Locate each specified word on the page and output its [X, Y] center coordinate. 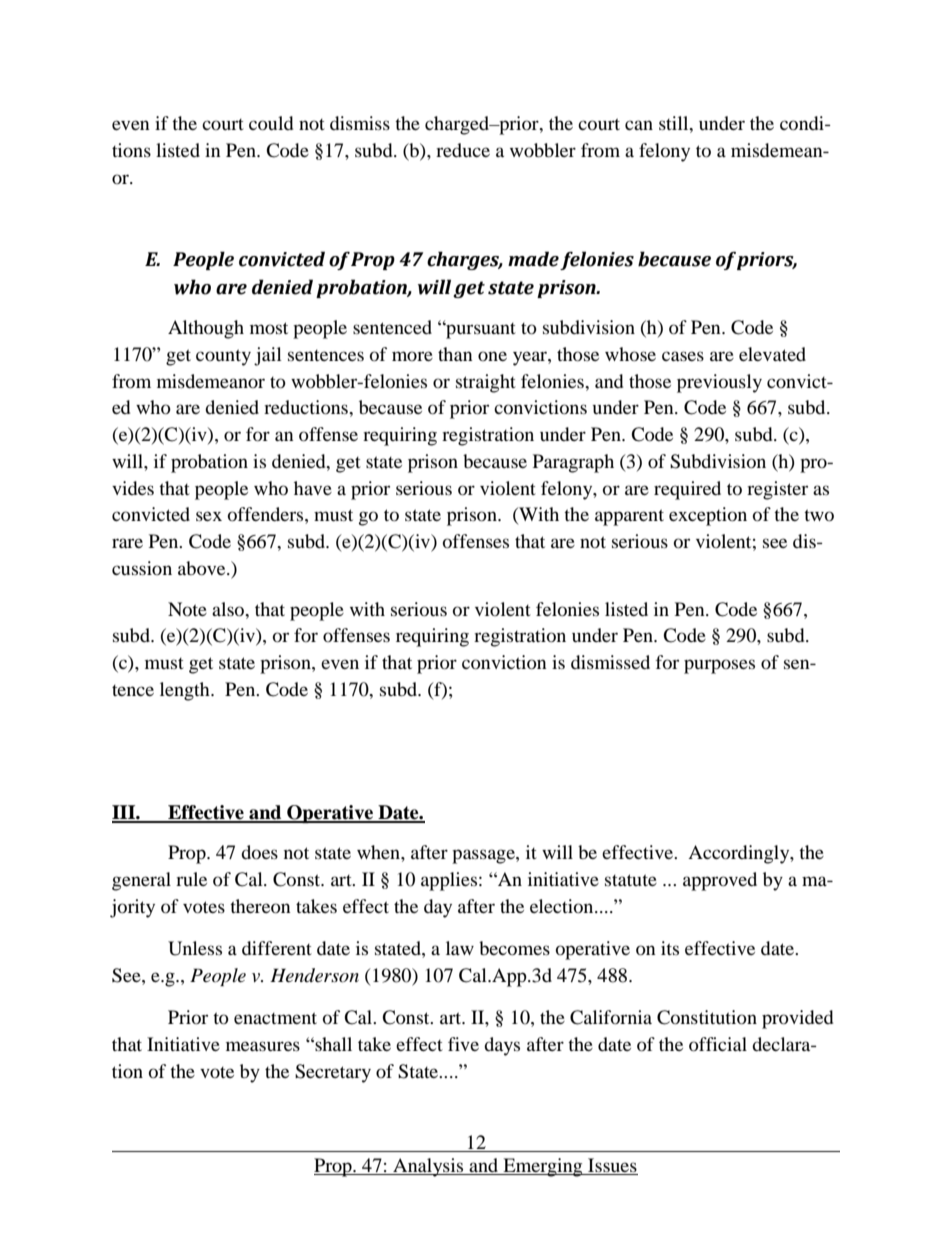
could [271, 123]
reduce [463, 150]
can [639, 125]
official [718, 1044]
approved [720, 881]
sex [209, 516]
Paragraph [573, 463]
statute [631, 880]
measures [263, 1046]
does [259, 852]
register [777, 490]
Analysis [428, 1167]
